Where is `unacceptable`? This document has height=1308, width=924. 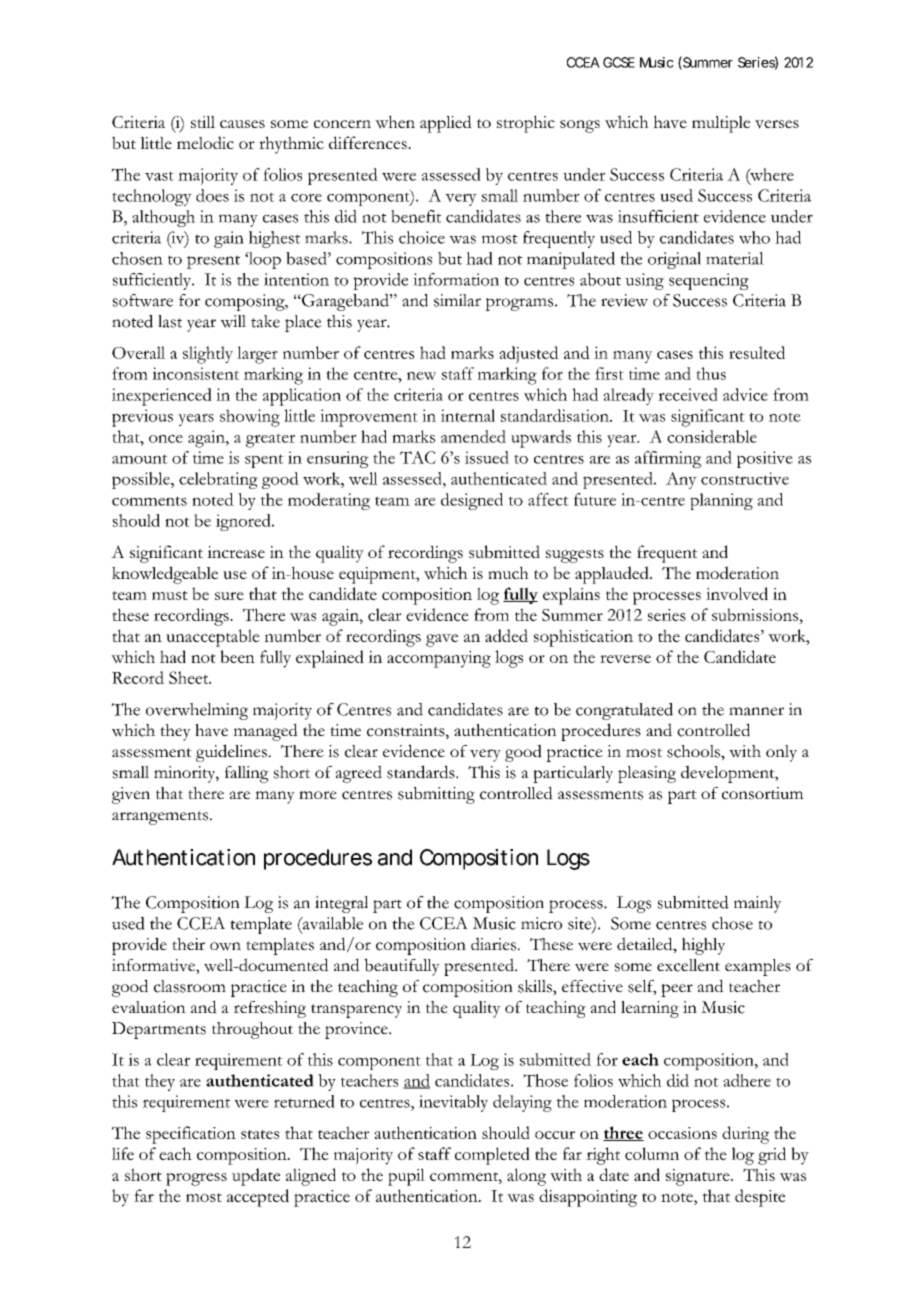
unacceptable is located at coordinates (213, 638).
